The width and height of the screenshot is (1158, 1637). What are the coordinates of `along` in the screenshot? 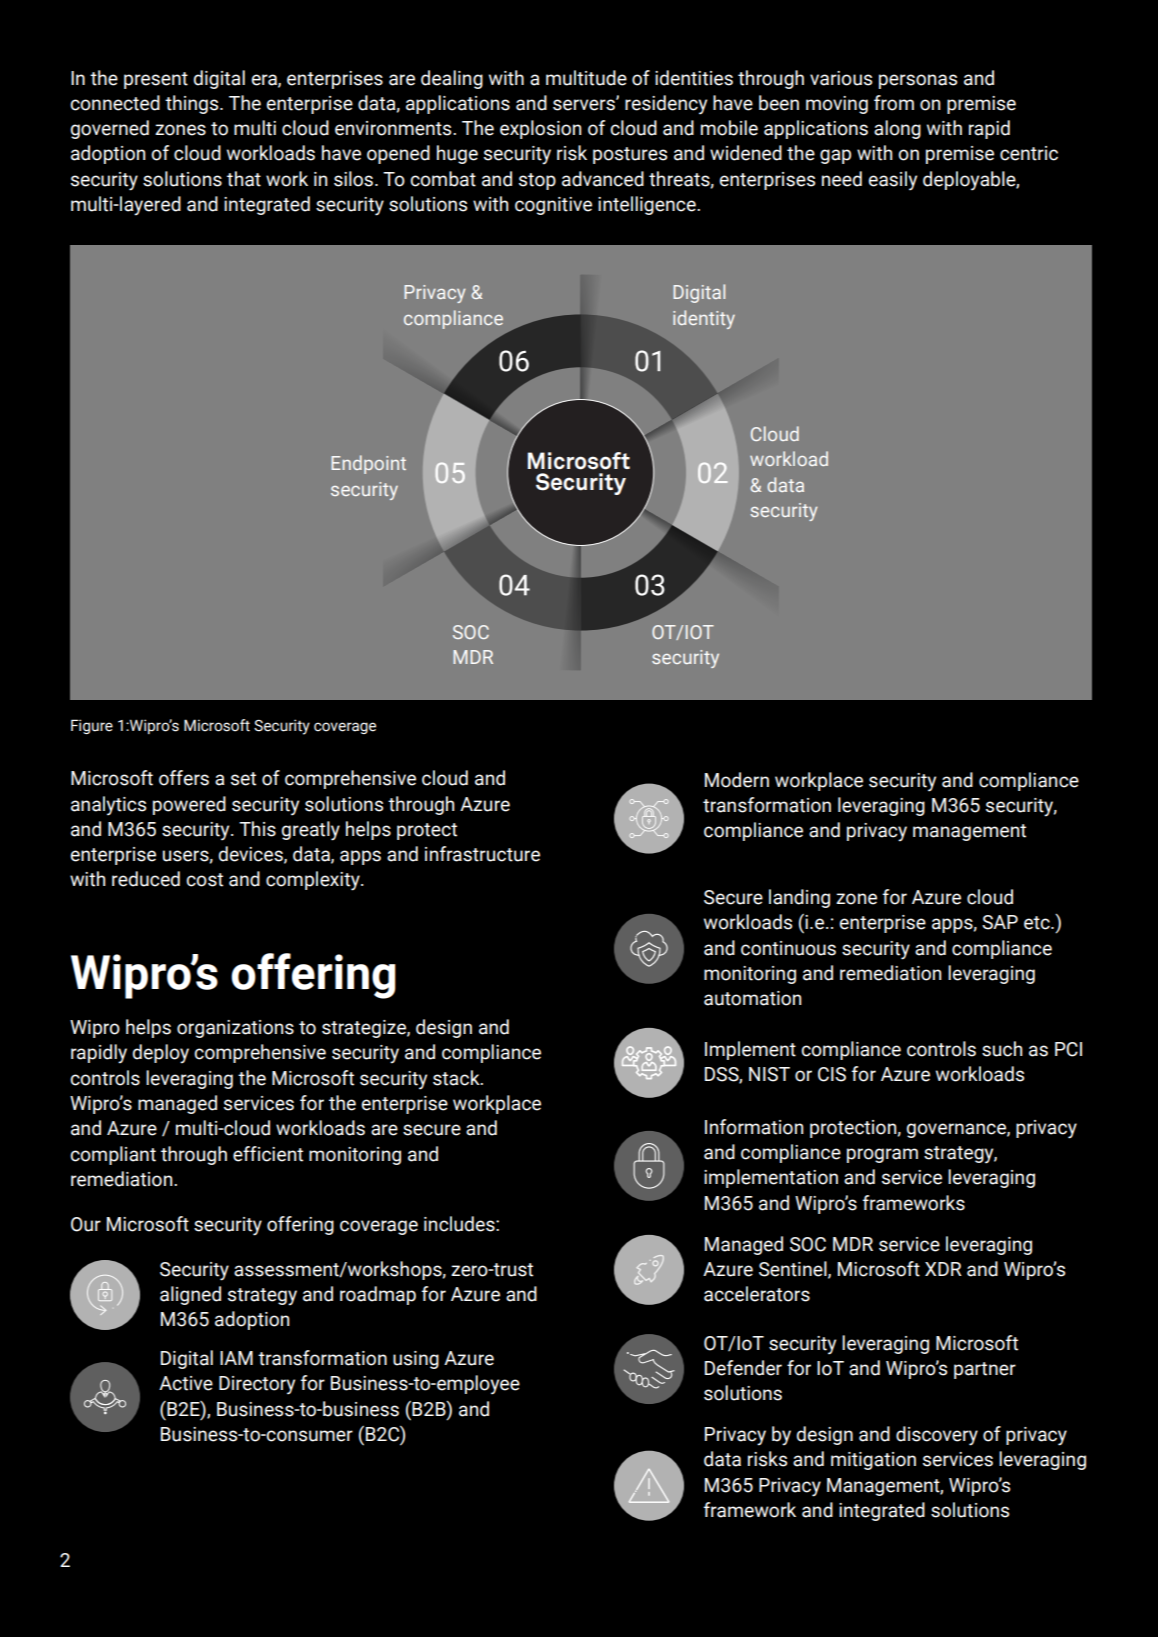 It's located at (897, 129).
